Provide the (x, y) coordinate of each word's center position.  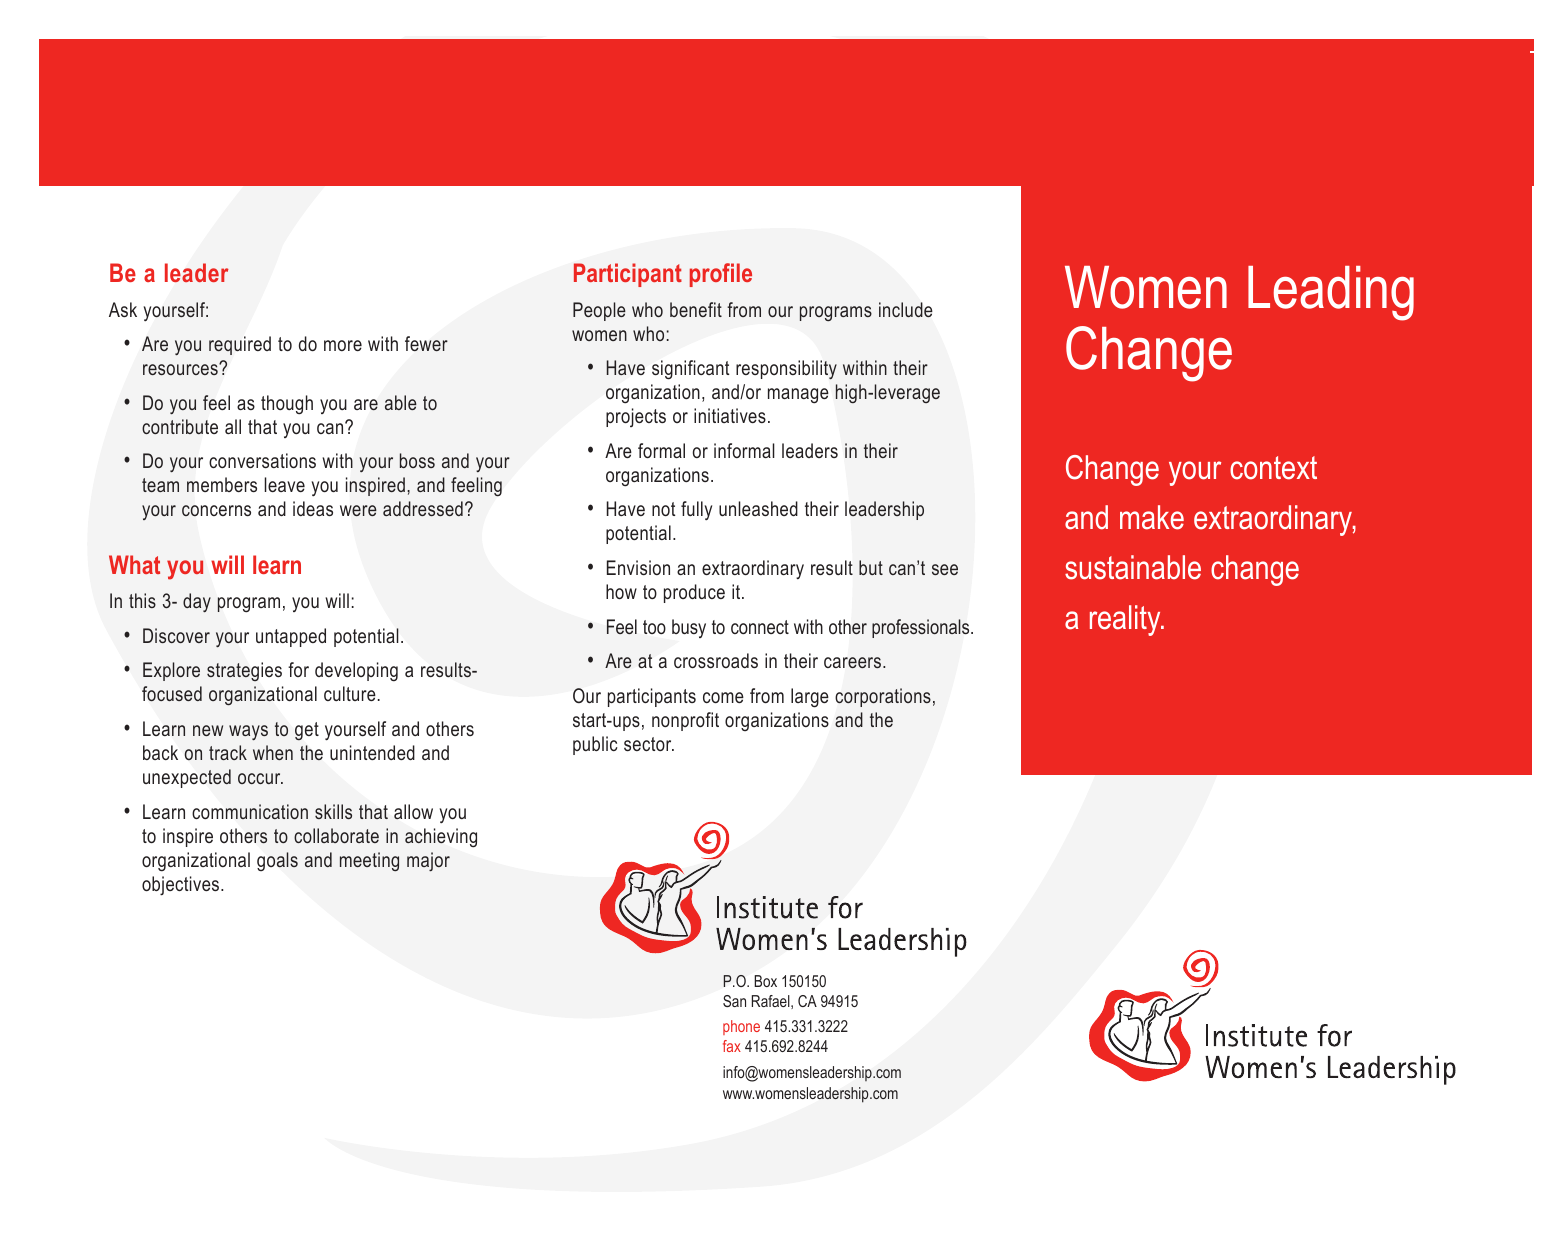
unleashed (758, 508)
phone (741, 1027)
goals (277, 861)
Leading (1331, 293)
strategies (244, 671)
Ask (123, 309)
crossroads (716, 660)
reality (1126, 620)
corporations (883, 697)
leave (284, 484)
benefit (696, 309)
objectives (182, 886)
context (1273, 468)
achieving (441, 838)
